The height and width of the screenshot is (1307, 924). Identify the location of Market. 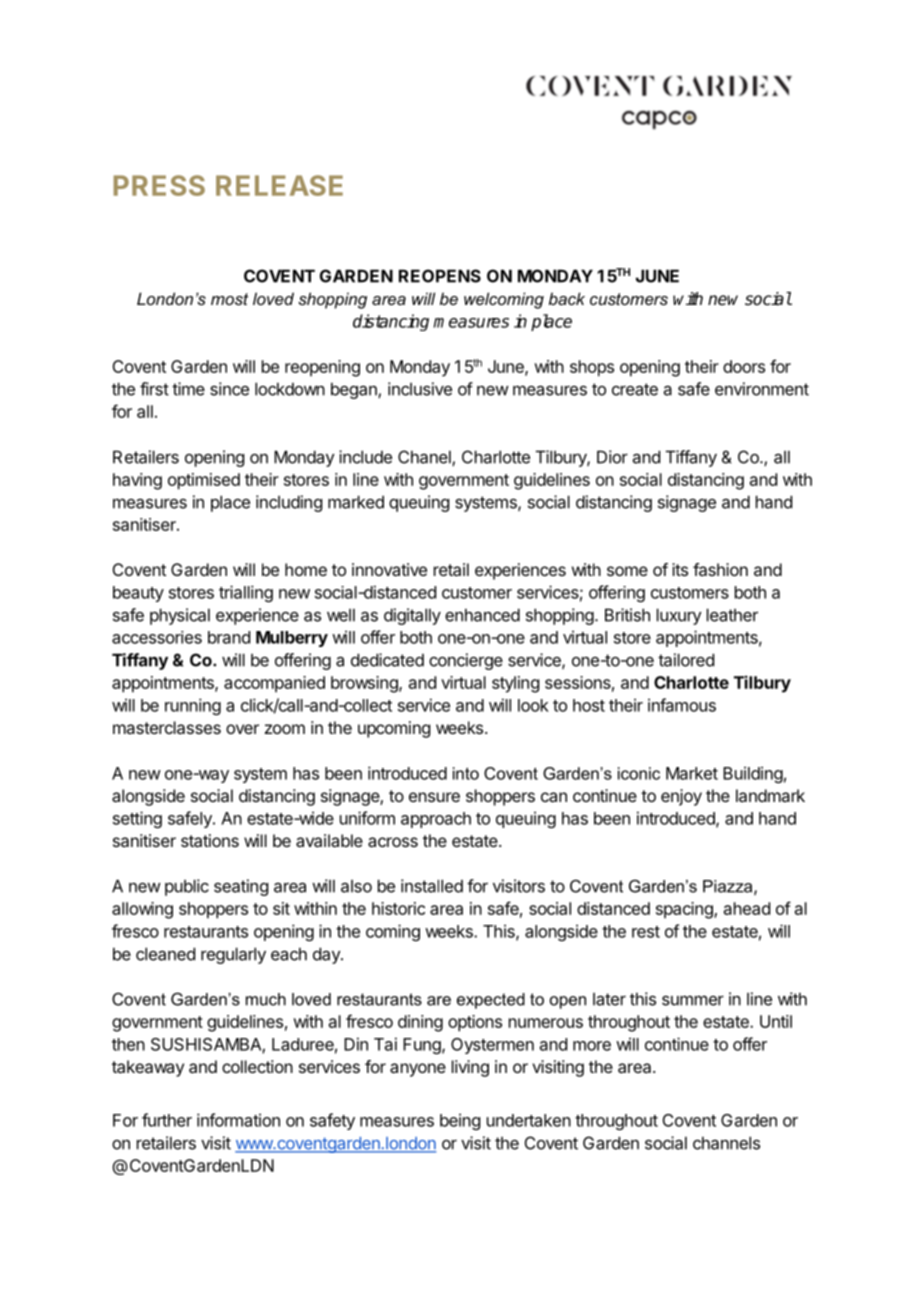
(692, 773).
